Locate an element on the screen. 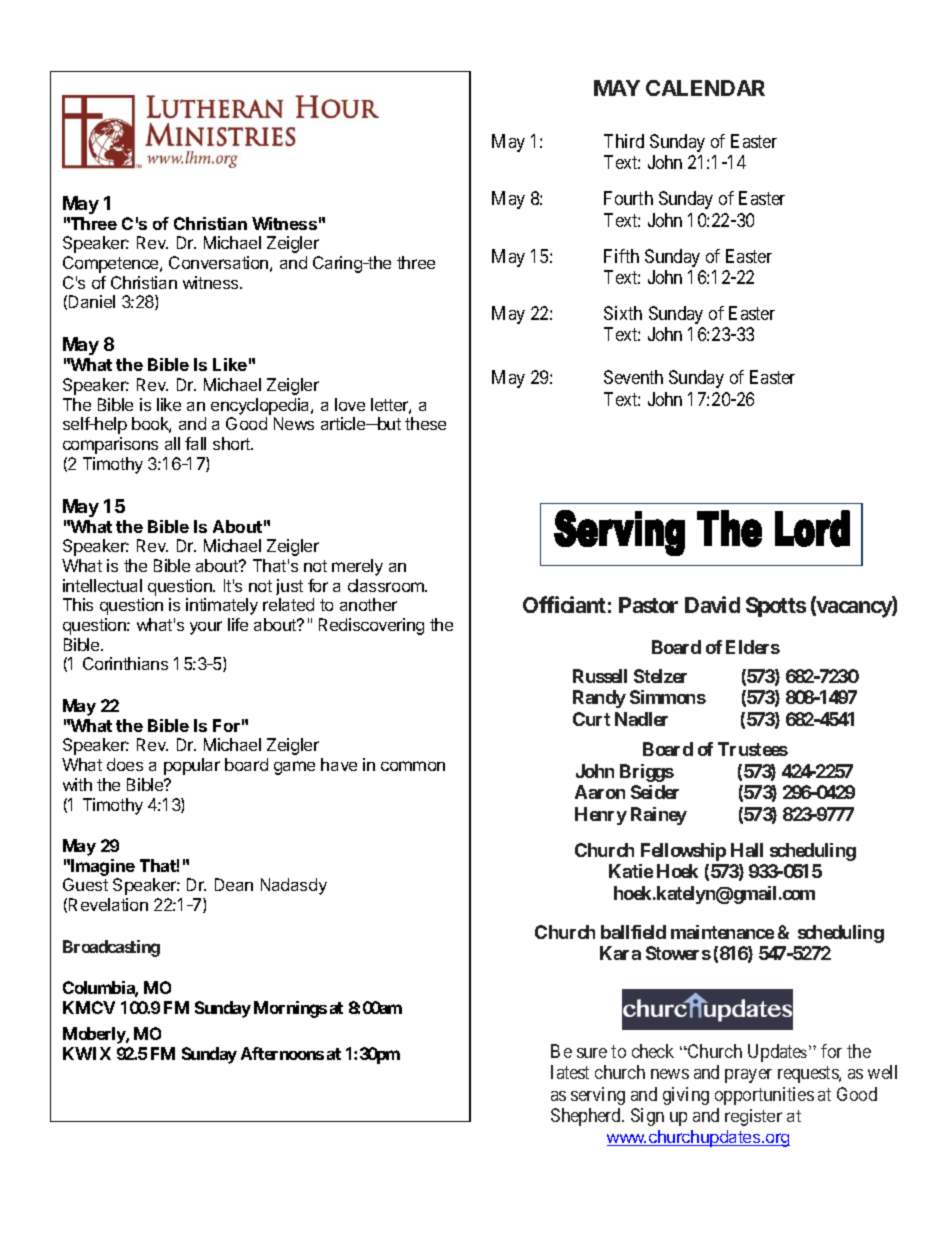  latest is located at coordinates (570, 1072).
